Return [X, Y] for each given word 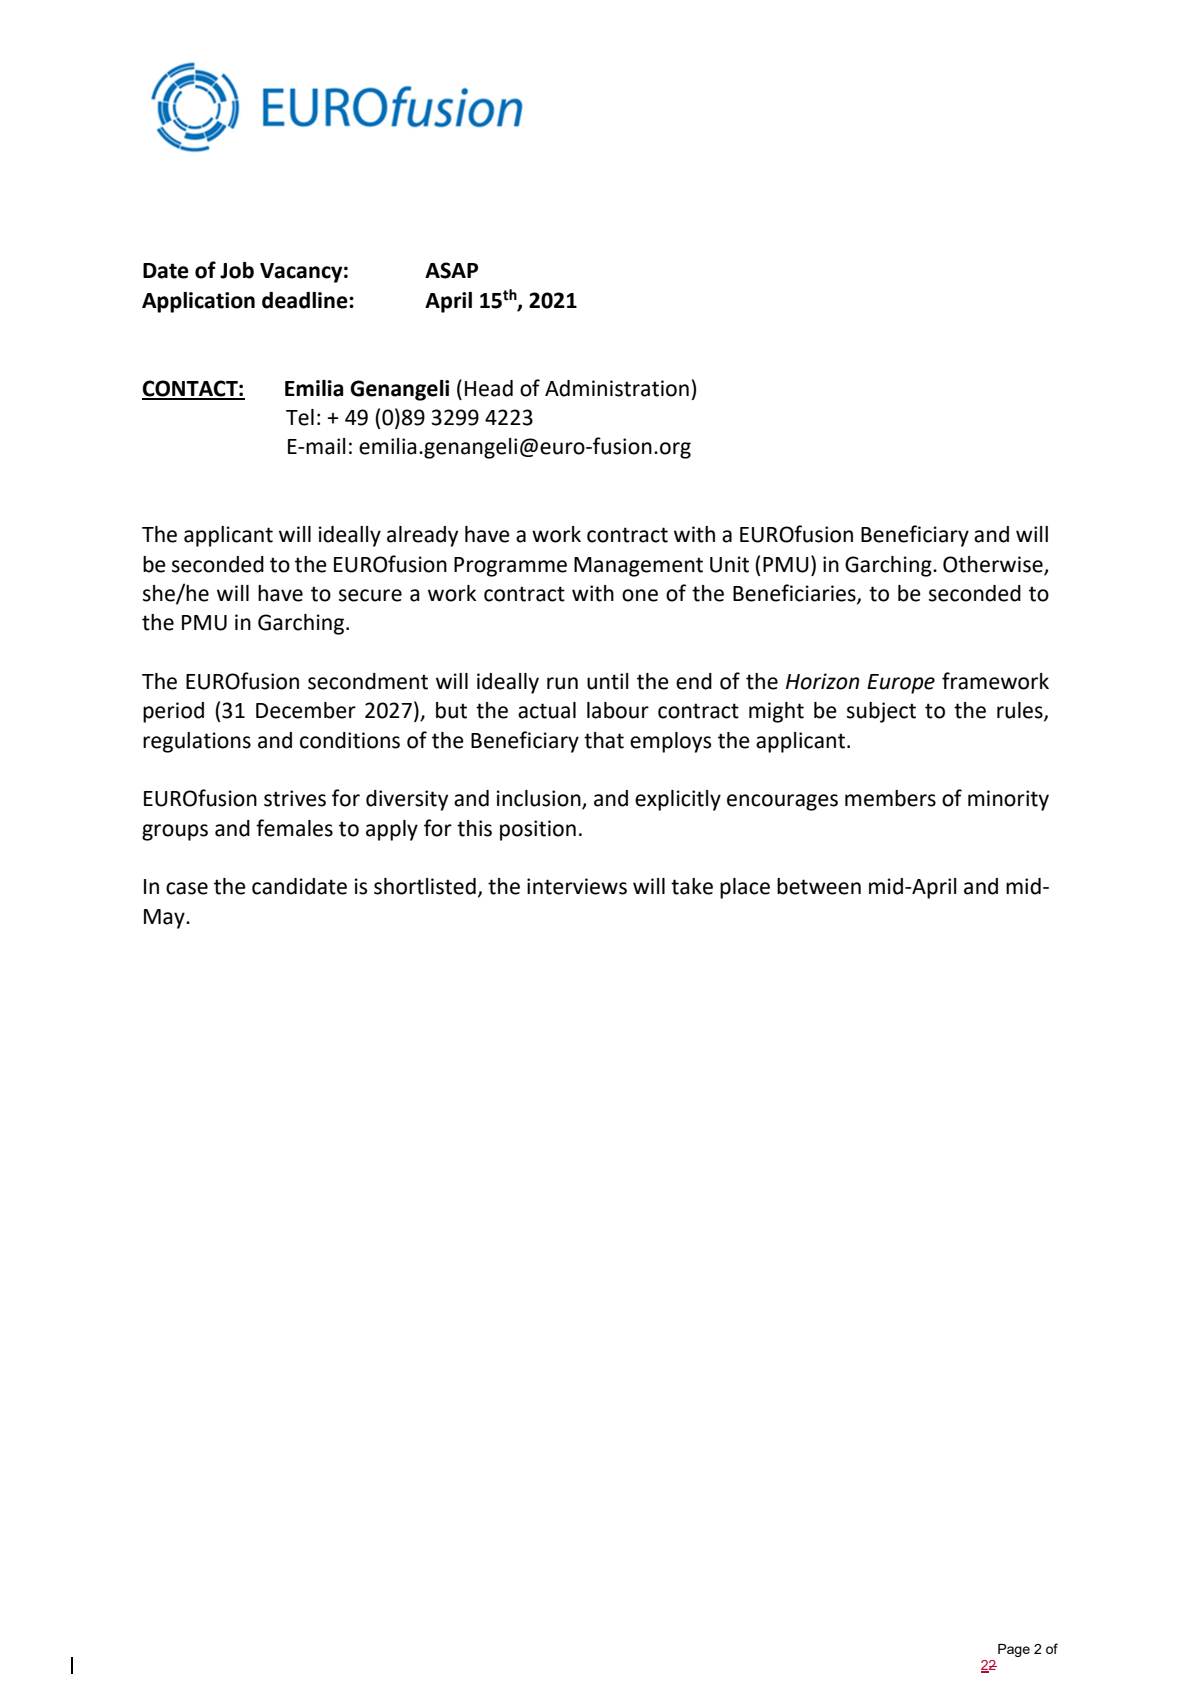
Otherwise [994, 565]
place [745, 888]
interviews [577, 886]
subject [881, 712]
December [306, 710]
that [604, 740]
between [819, 886]
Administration [617, 388]
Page [1014, 1650]
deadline [306, 300]
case [187, 888]
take [692, 886]
